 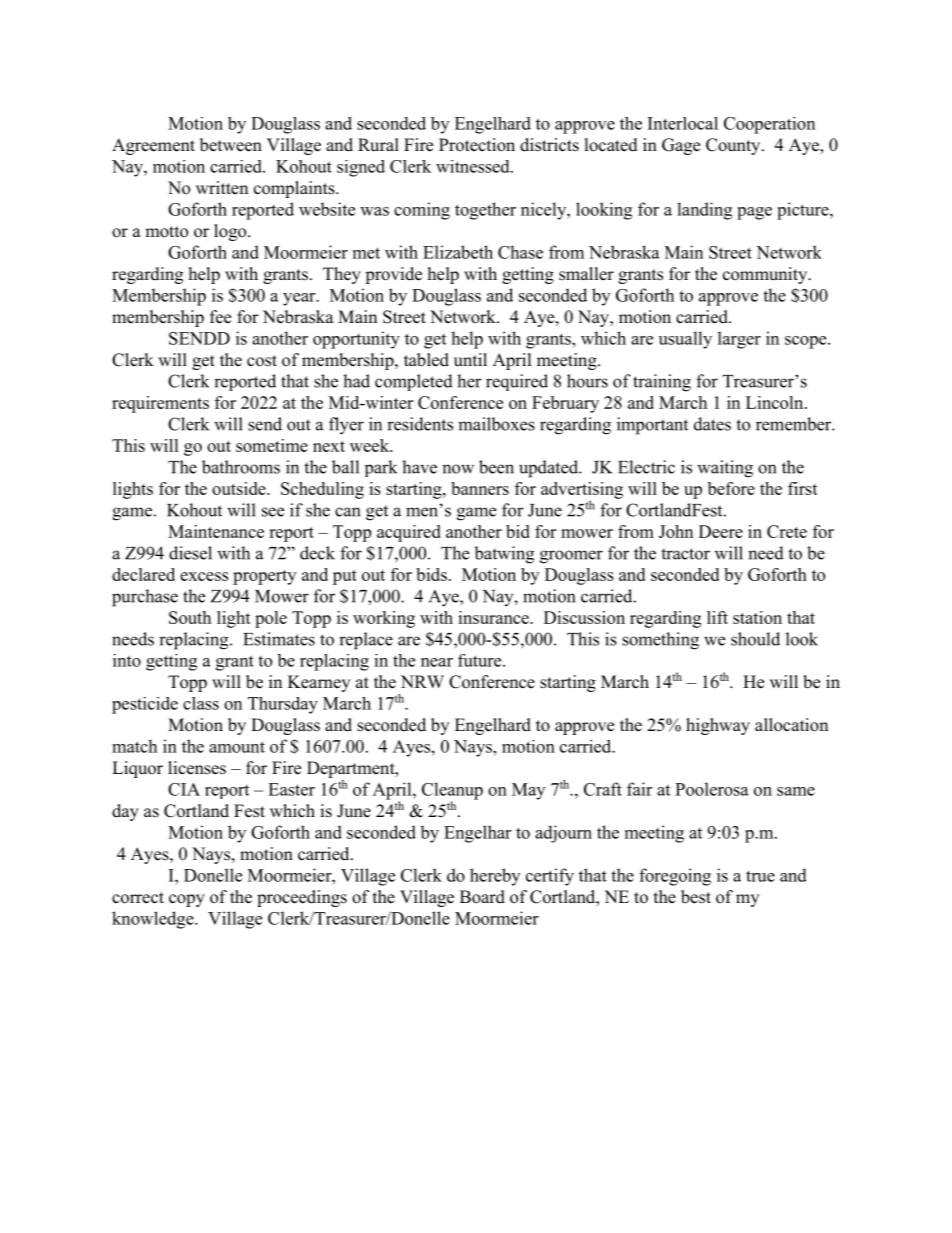 What do you see at coordinates (477, 145) in the image?
I see `Protection` at bounding box center [477, 145].
